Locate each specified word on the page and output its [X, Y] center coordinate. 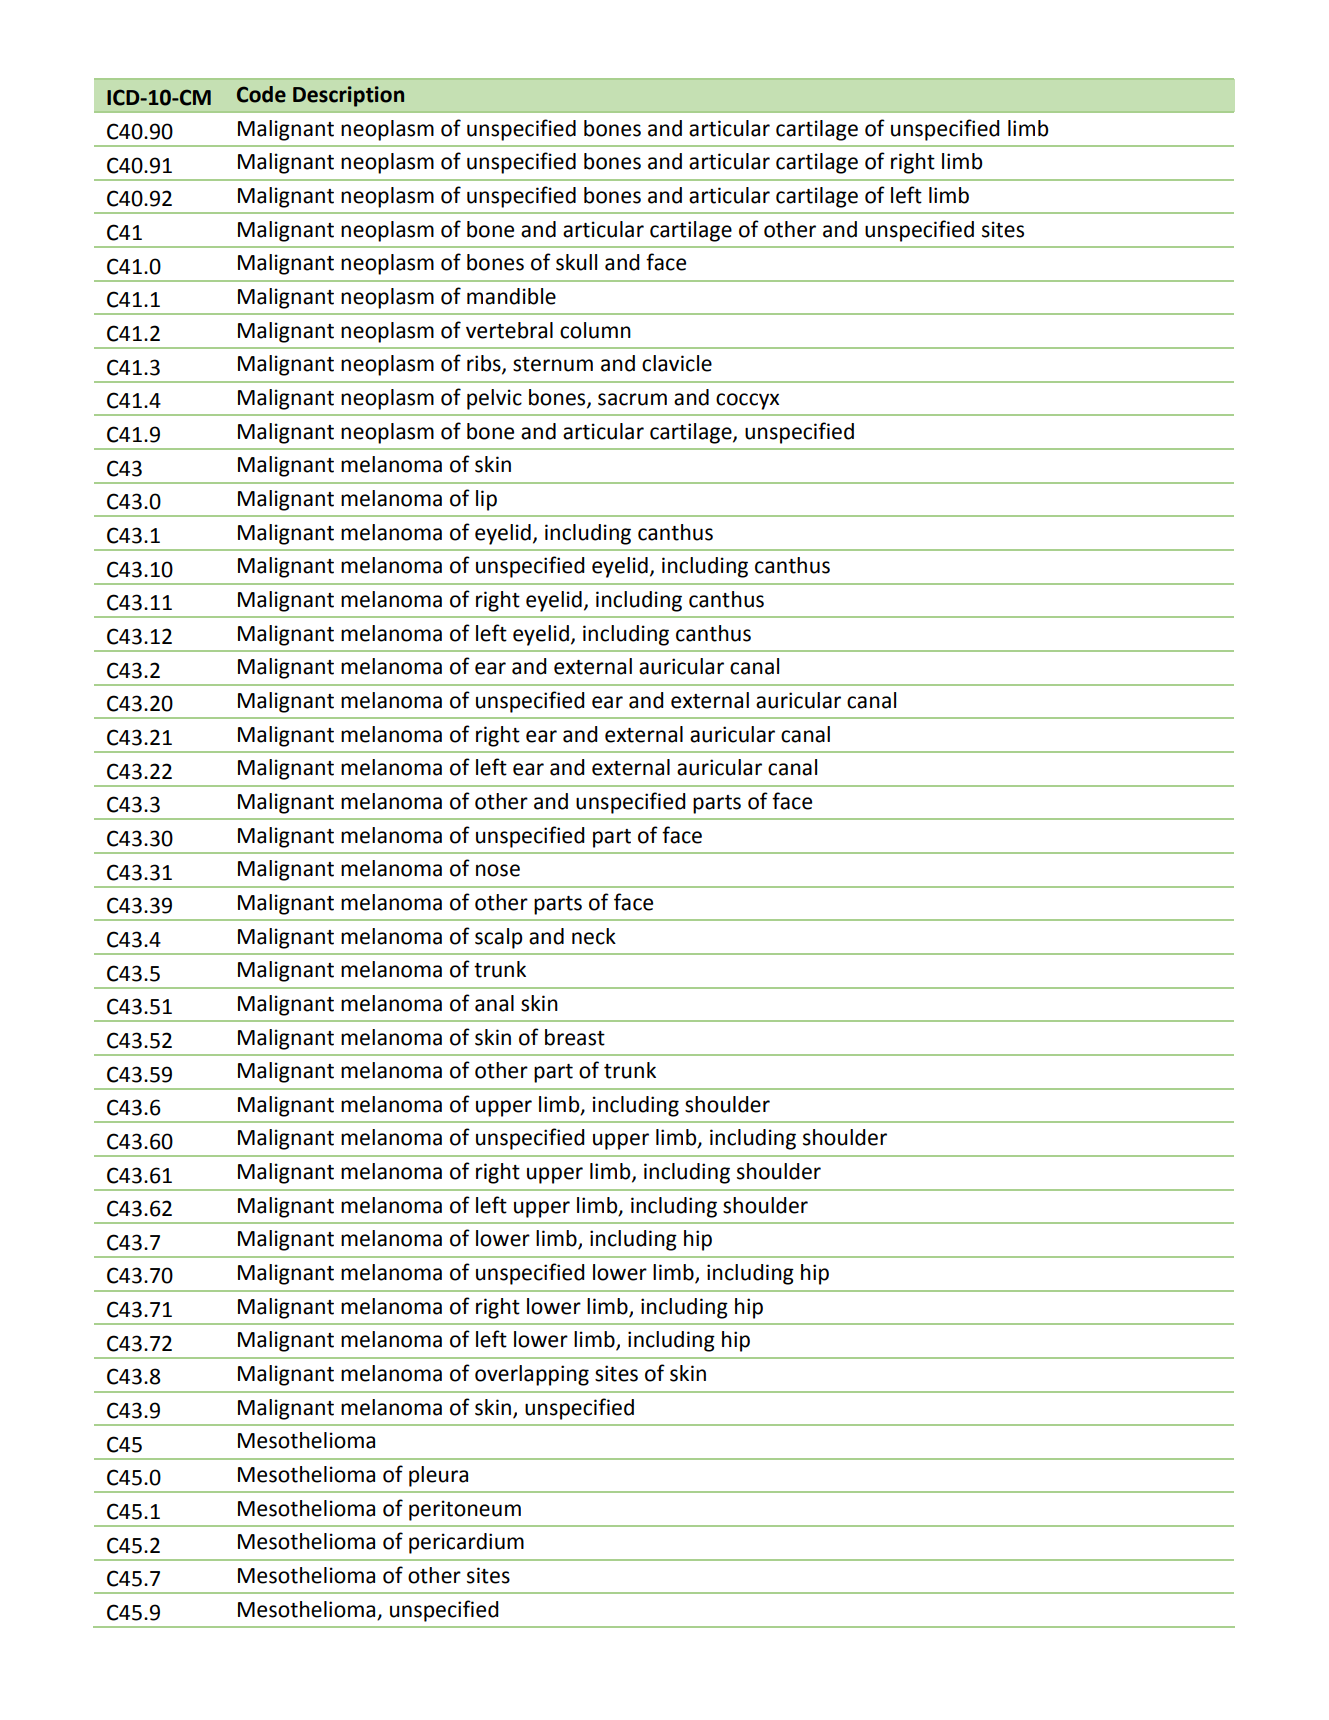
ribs [485, 364]
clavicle [677, 363]
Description [348, 96]
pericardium [466, 1543]
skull [576, 262]
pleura [438, 1476]
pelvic [494, 399]
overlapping [532, 1375]
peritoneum [465, 1510]
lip [486, 500]
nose [498, 870]
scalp [498, 938]
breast [575, 1037]
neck [594, 936]
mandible [511, 296]
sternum [553, 364]
